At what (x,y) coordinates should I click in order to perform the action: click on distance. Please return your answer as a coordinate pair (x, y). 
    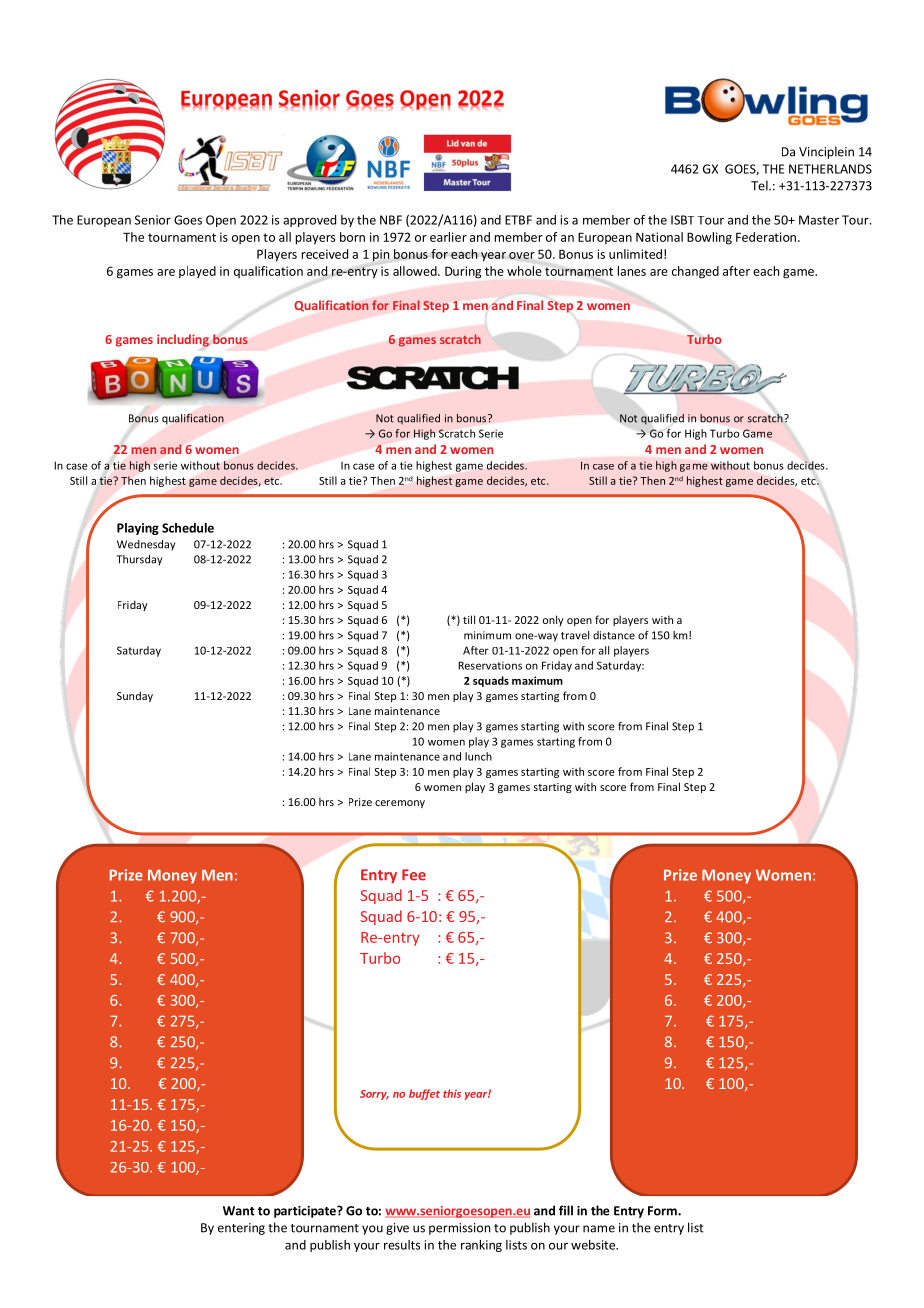
    Looking at the image, I should click on (614, 635).
